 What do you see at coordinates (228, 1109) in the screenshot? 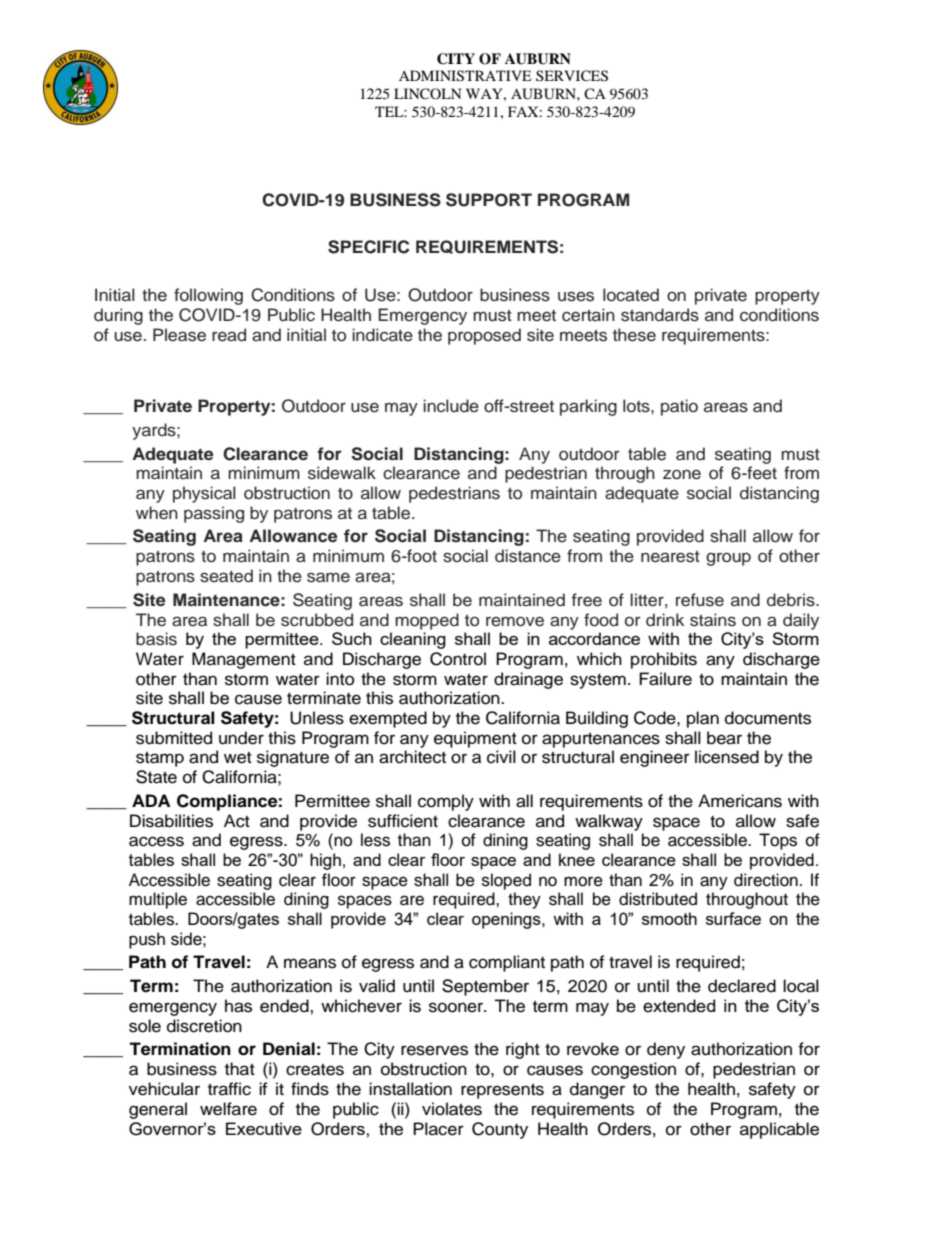
I see `welfare` at bounding box center [228, 1109].
